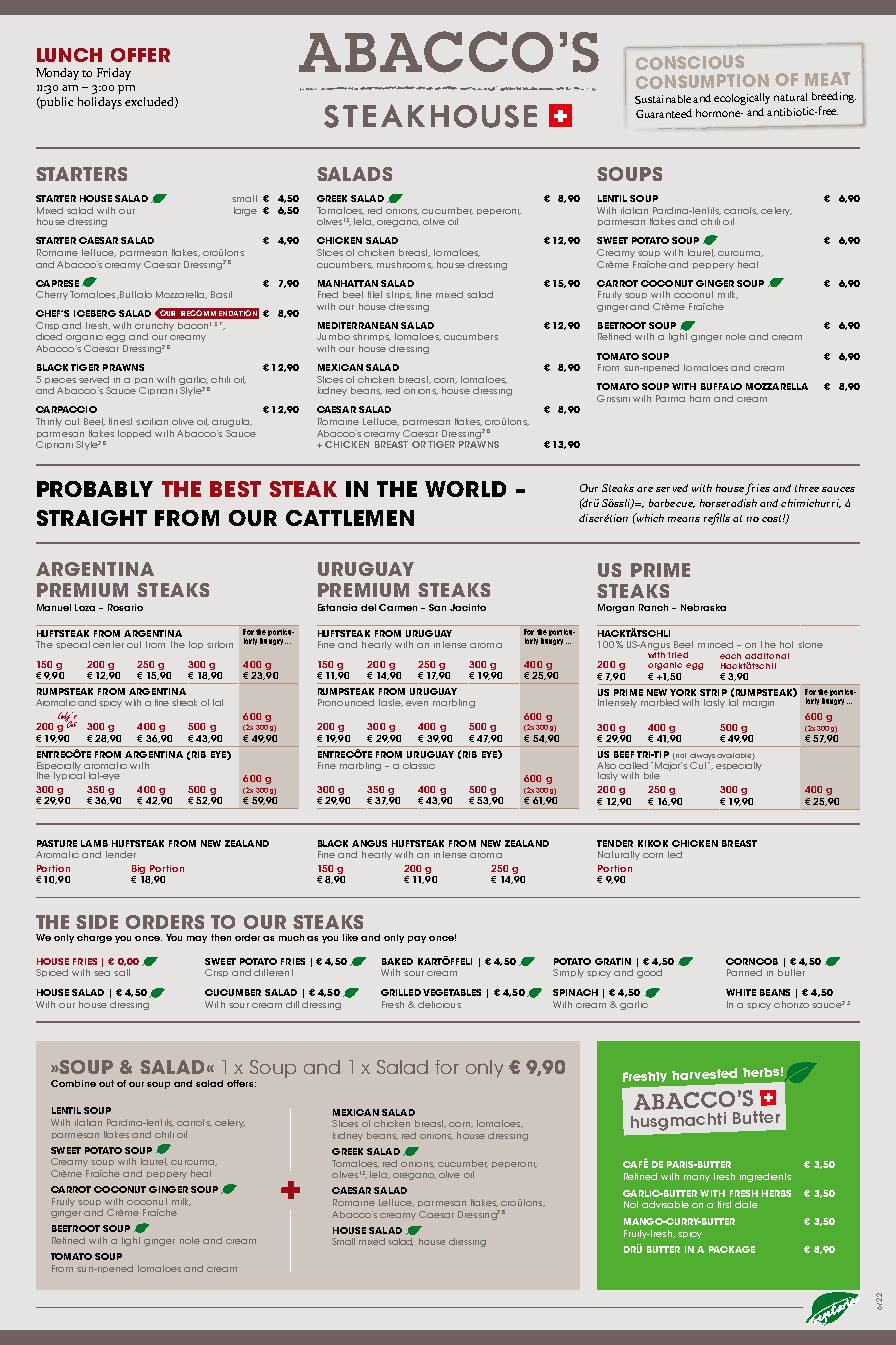 The image size is (896, 1345). What do you see at coordinates (134, 434) in the image?
I see `topped` at bounding box center [134, 434].
